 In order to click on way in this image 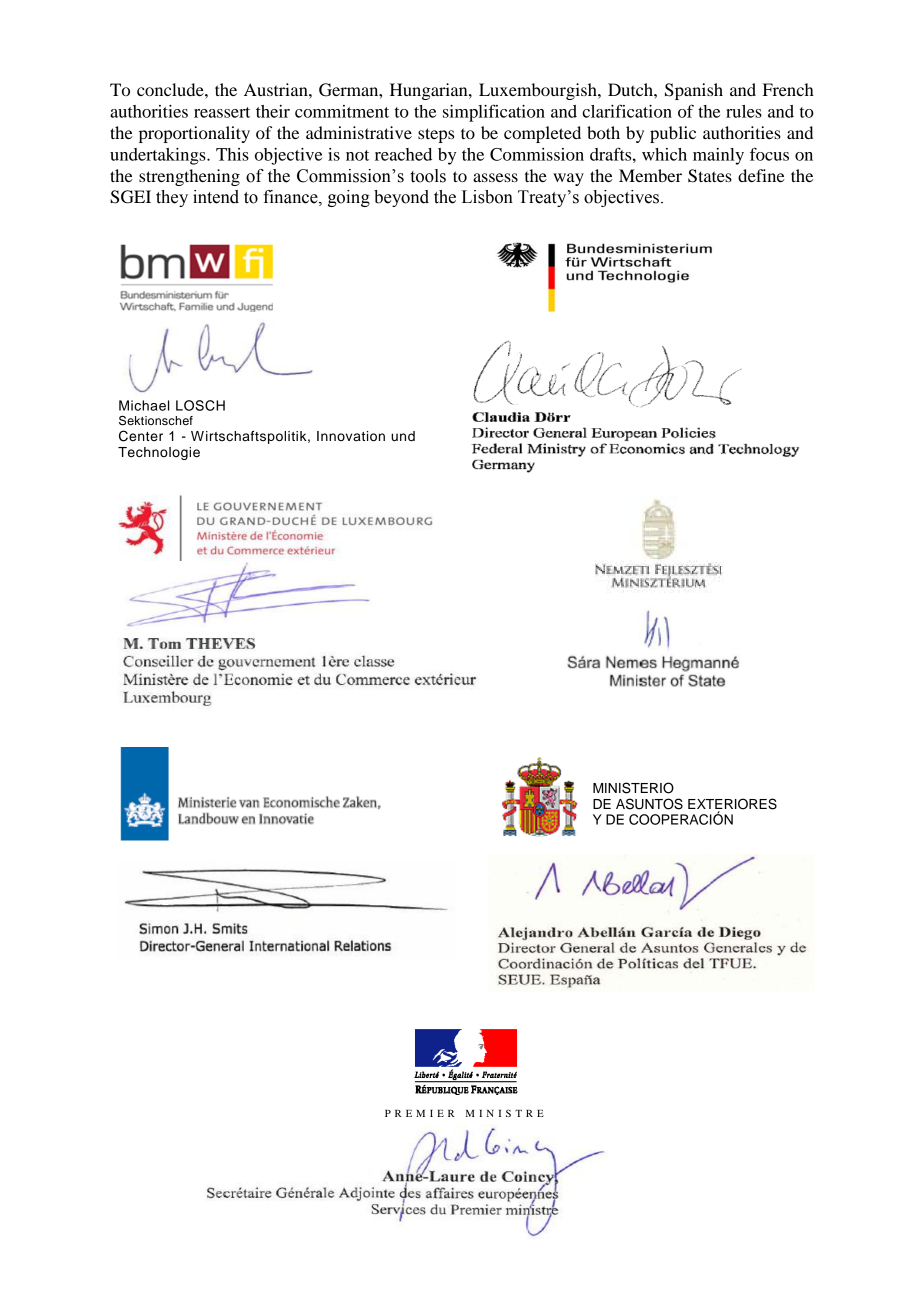, I will do `click(568, 179)`.
